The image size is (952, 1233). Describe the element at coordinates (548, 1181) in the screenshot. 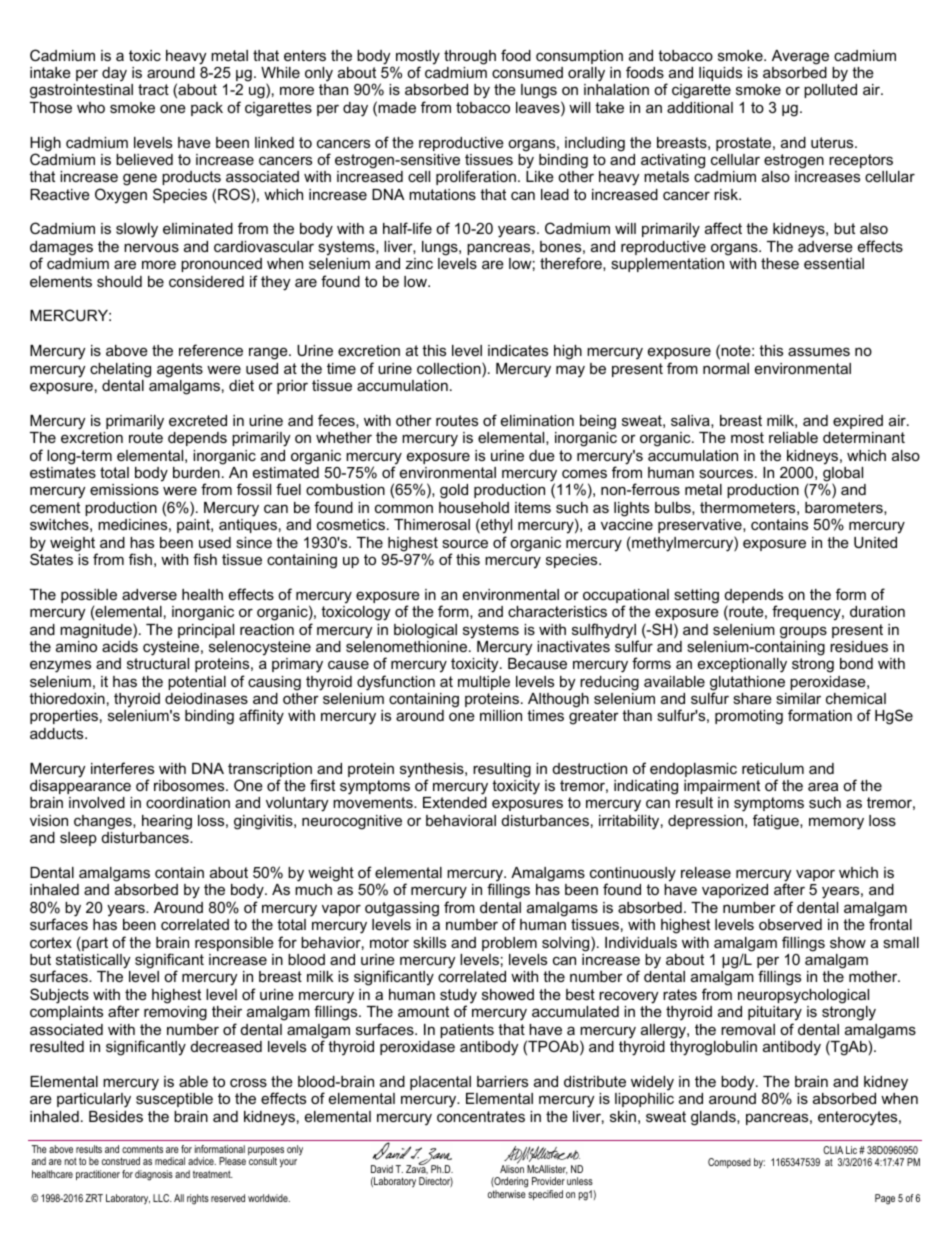

I see `Provider` at that location.
